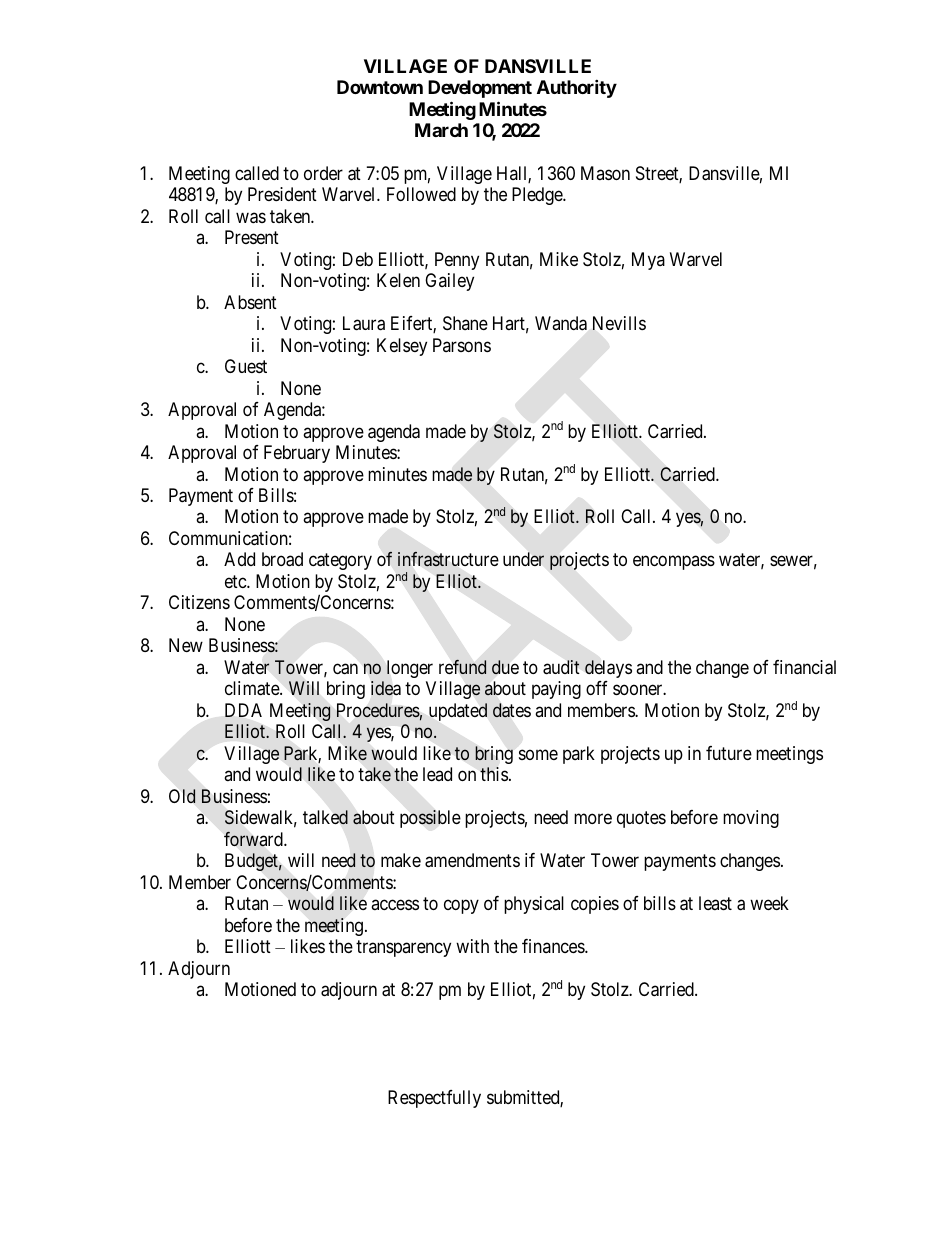  What do you see at coordinates (480, 89) in the page?
I see `Development` at bounding box center [480, 89].
